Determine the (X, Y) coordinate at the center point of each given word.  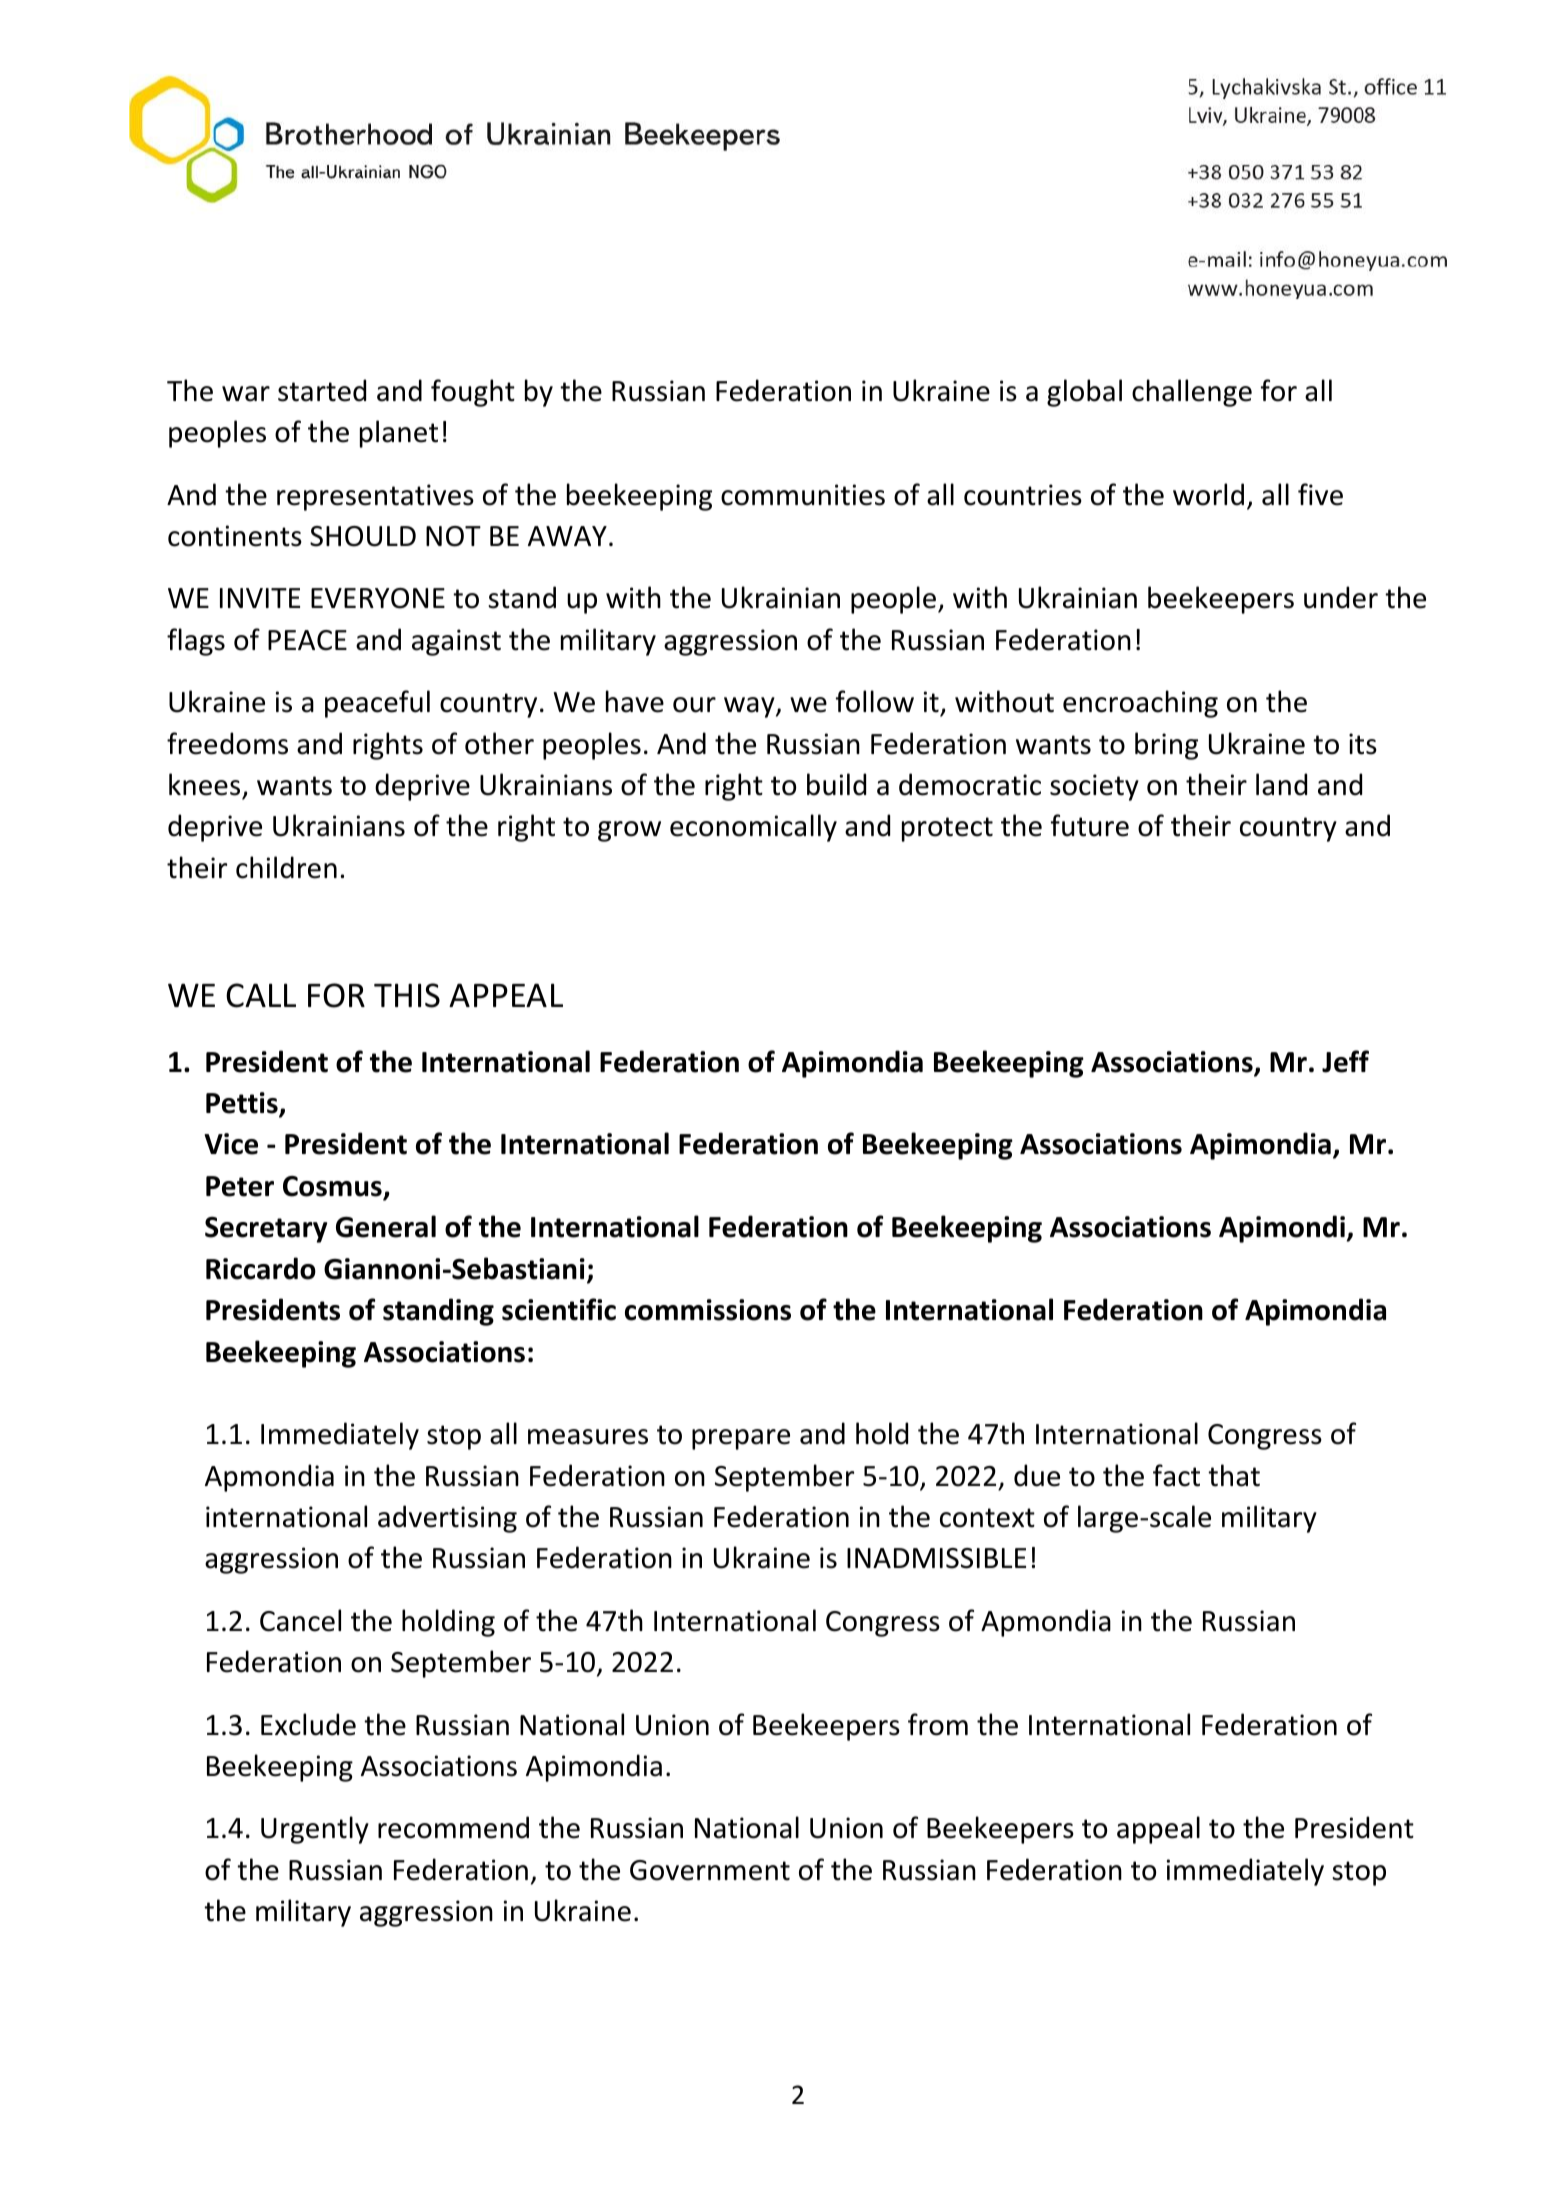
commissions (708, 1310)
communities (803, 495)
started (322, 390)
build (836, 784)
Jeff (1345, 1061)
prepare (741, 1439)
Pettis (243, 1104)
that (1234, 1475)
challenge (1192, 393)
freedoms (227, 743)
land (1281, 784)
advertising (447, 1519)
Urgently (315, 1830)
